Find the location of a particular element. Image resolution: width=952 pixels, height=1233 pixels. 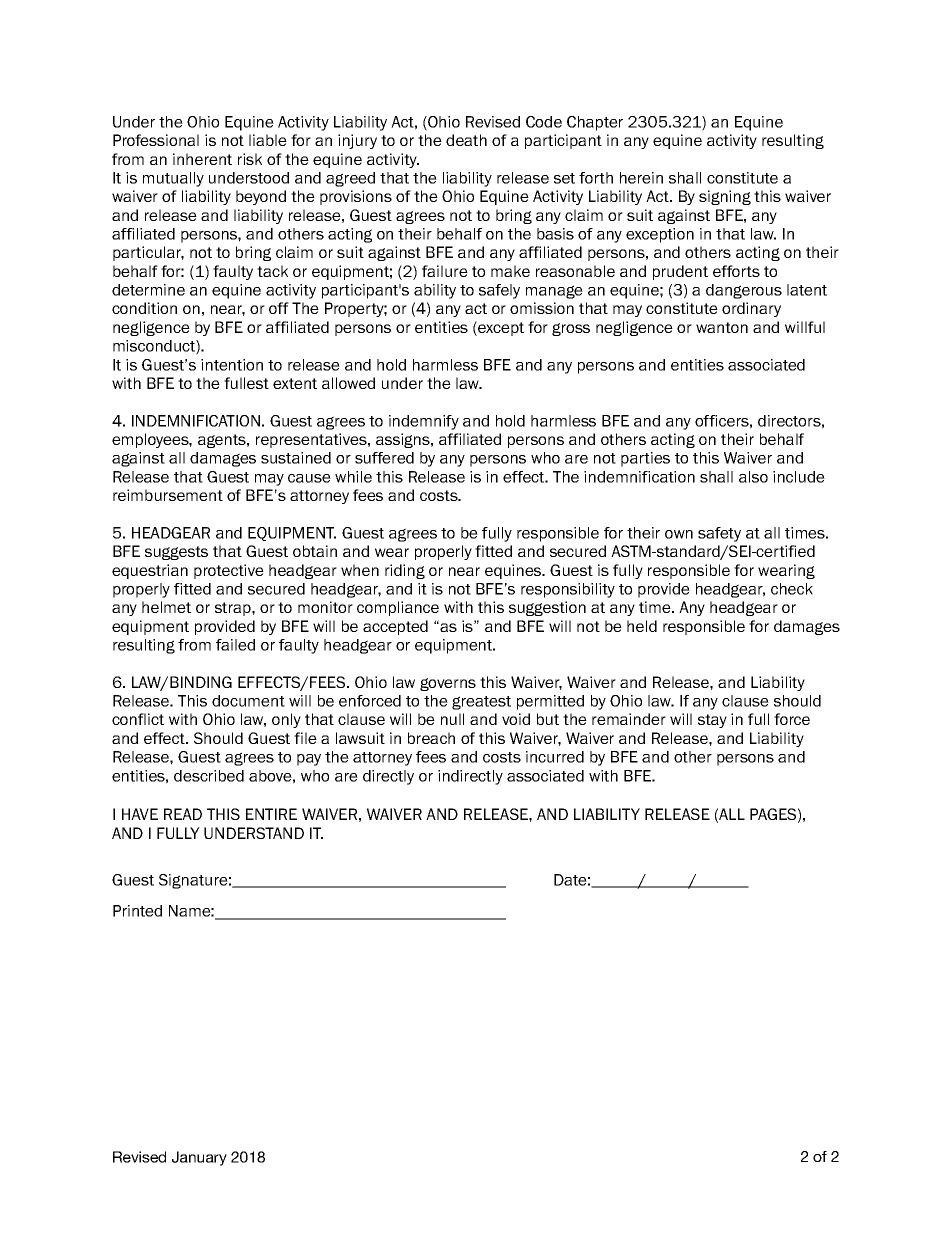

death is located at coordinates (466, 140).
